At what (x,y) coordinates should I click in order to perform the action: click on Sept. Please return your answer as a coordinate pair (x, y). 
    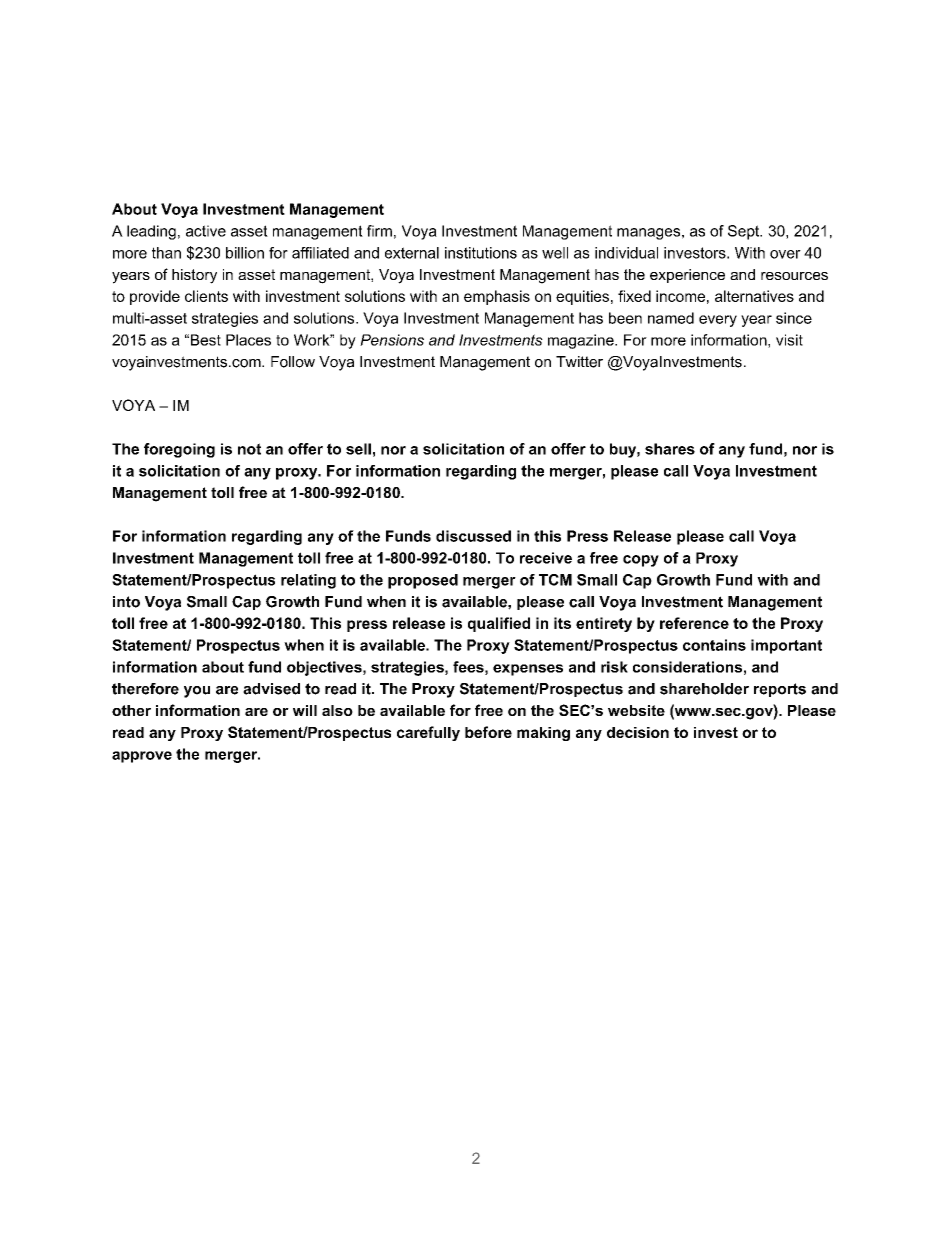
    Looking at the image, I should click on (745, 232).
